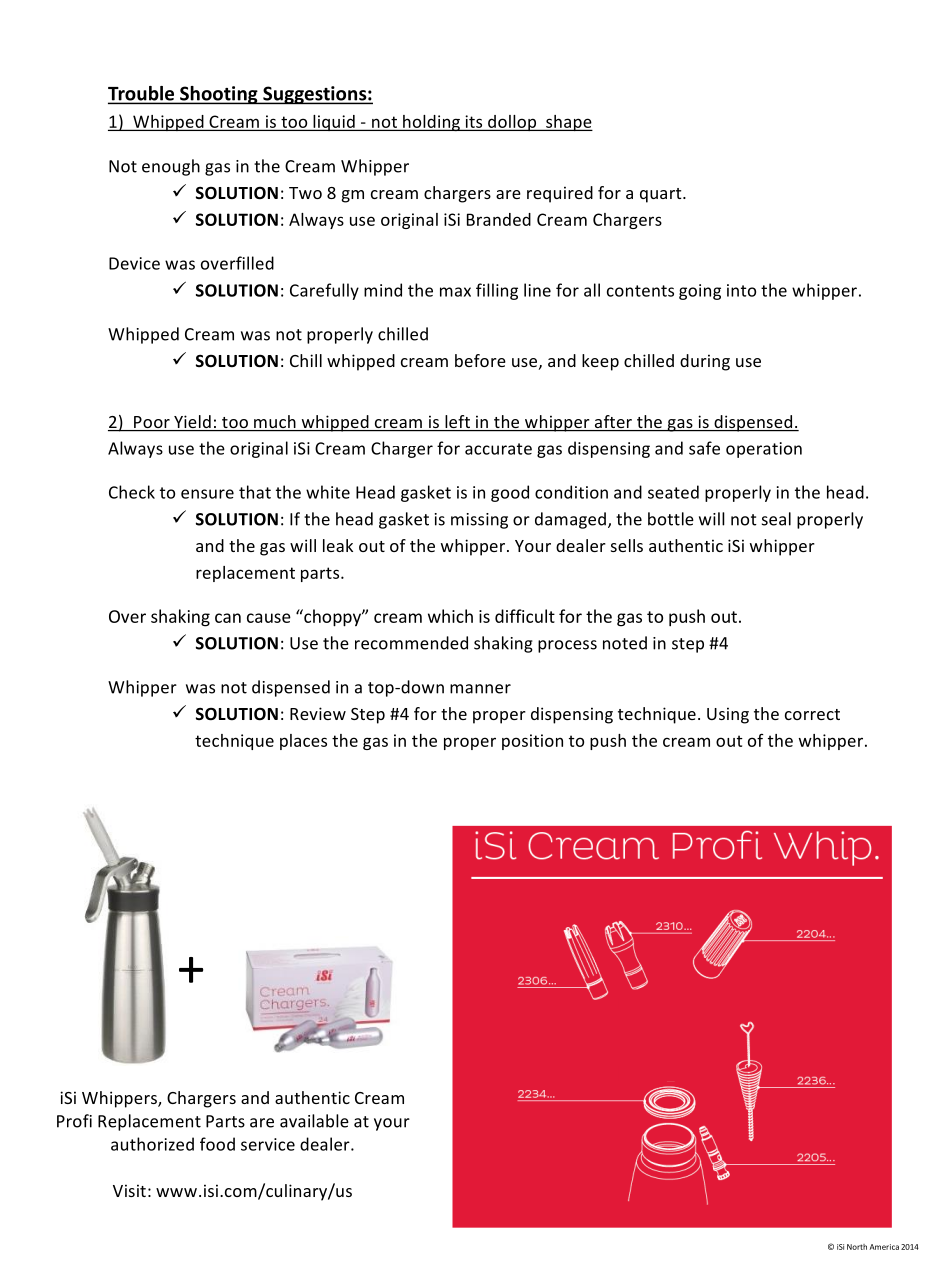 The image size is (952, 1270). What do you see at coordinates (812, 714) in the screenshot?
I see `correct` at bounding box center [812, 714].
